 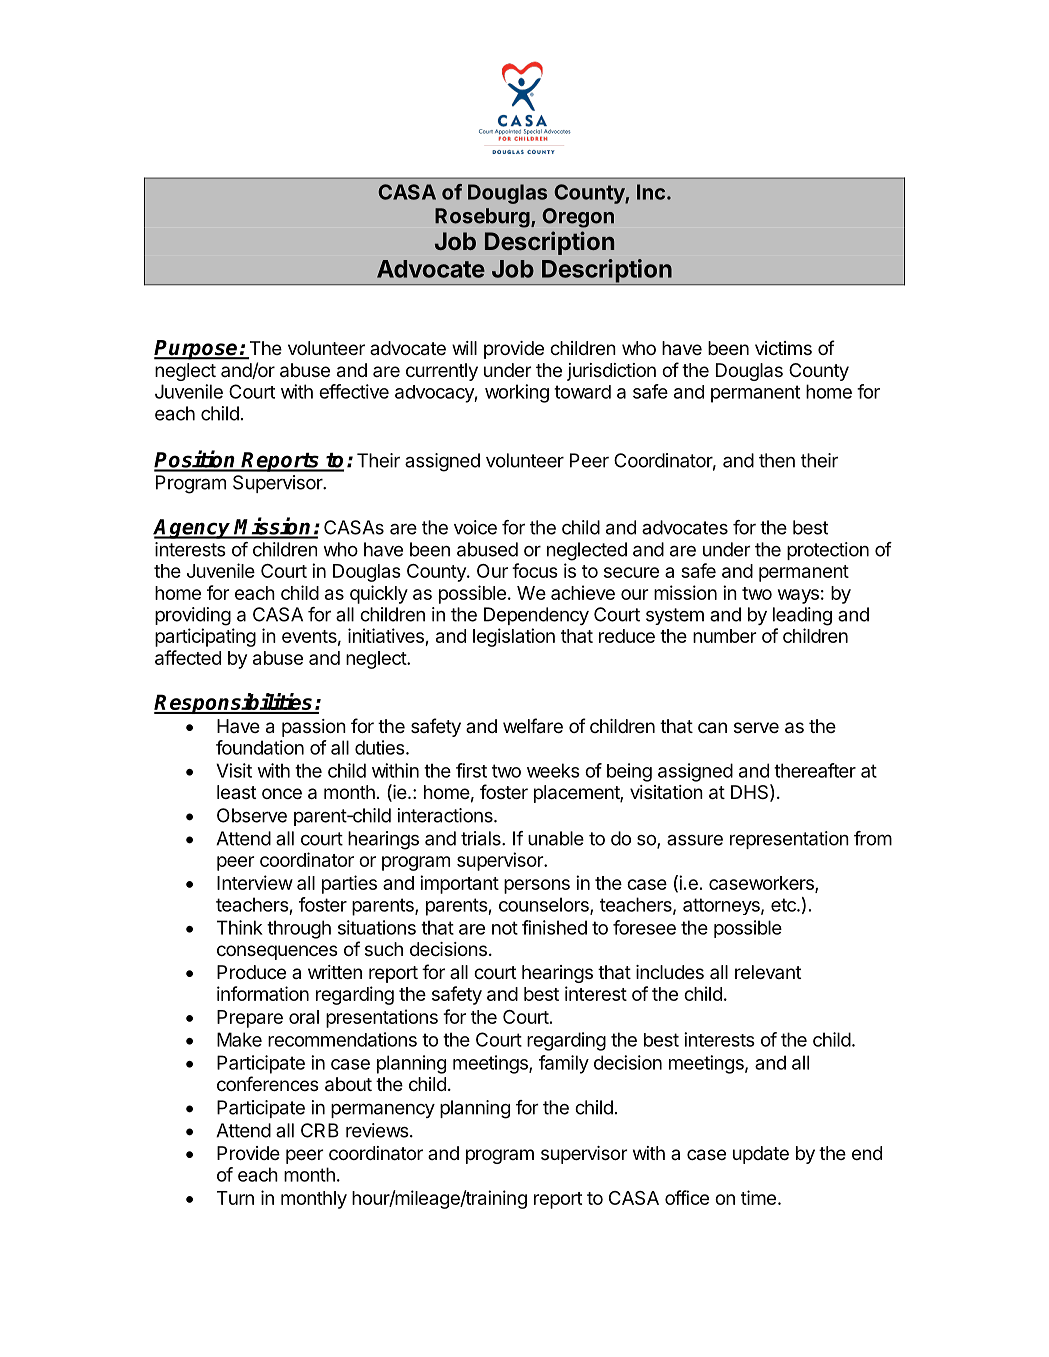 What do you see at coordinates (784, 905) in the screenshot?
I see `etc` at bounding box center [784, 905].
